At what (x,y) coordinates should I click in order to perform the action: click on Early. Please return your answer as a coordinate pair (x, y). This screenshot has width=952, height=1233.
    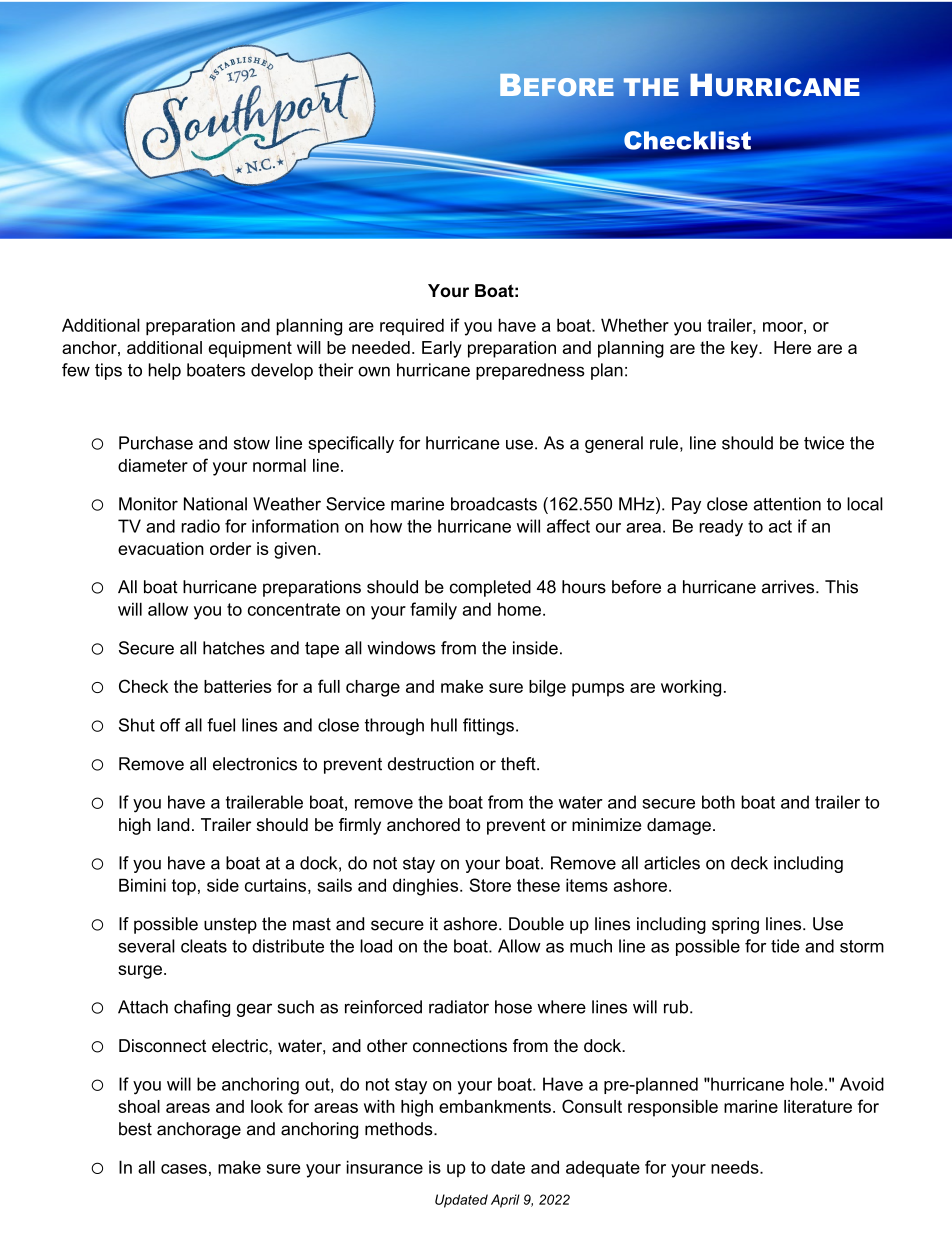
    Looking at the image, I should click on (442, 349).
